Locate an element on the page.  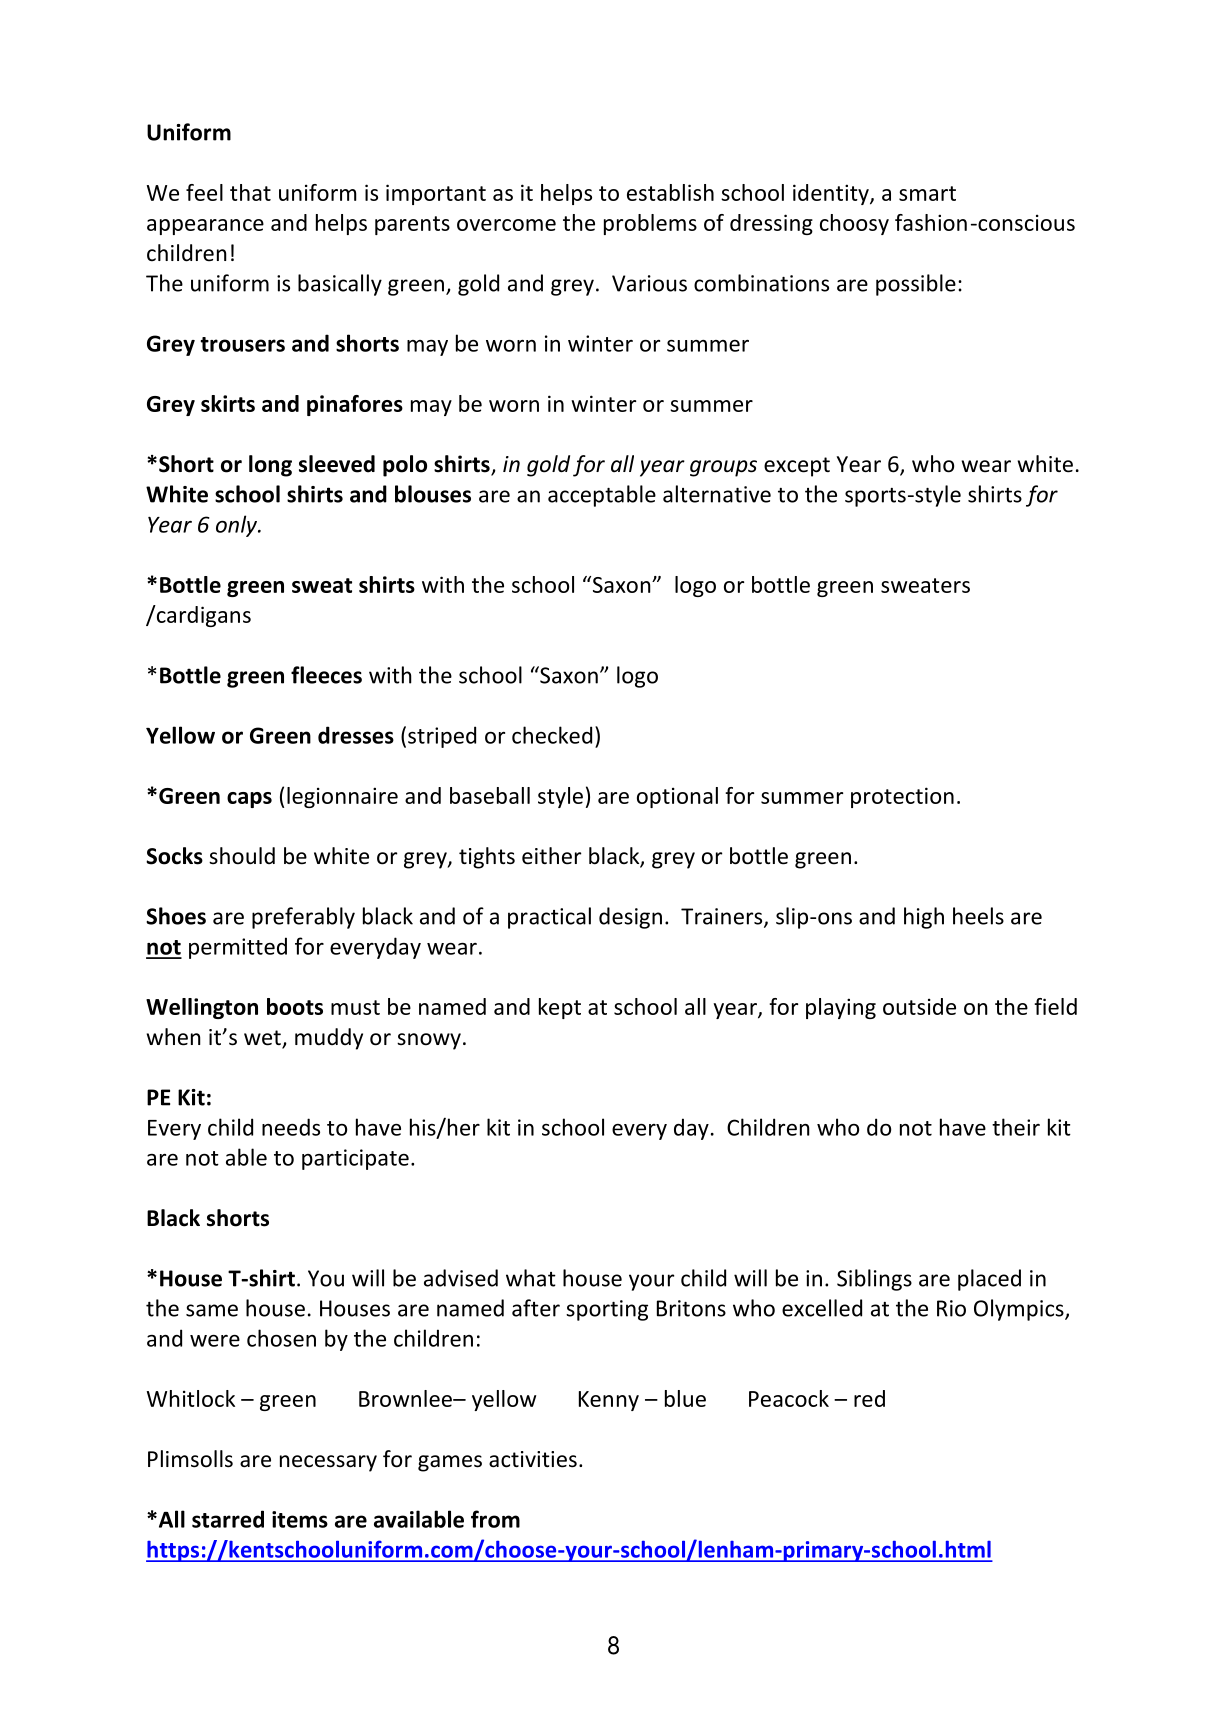
should is located at coordinates (242, 856).
